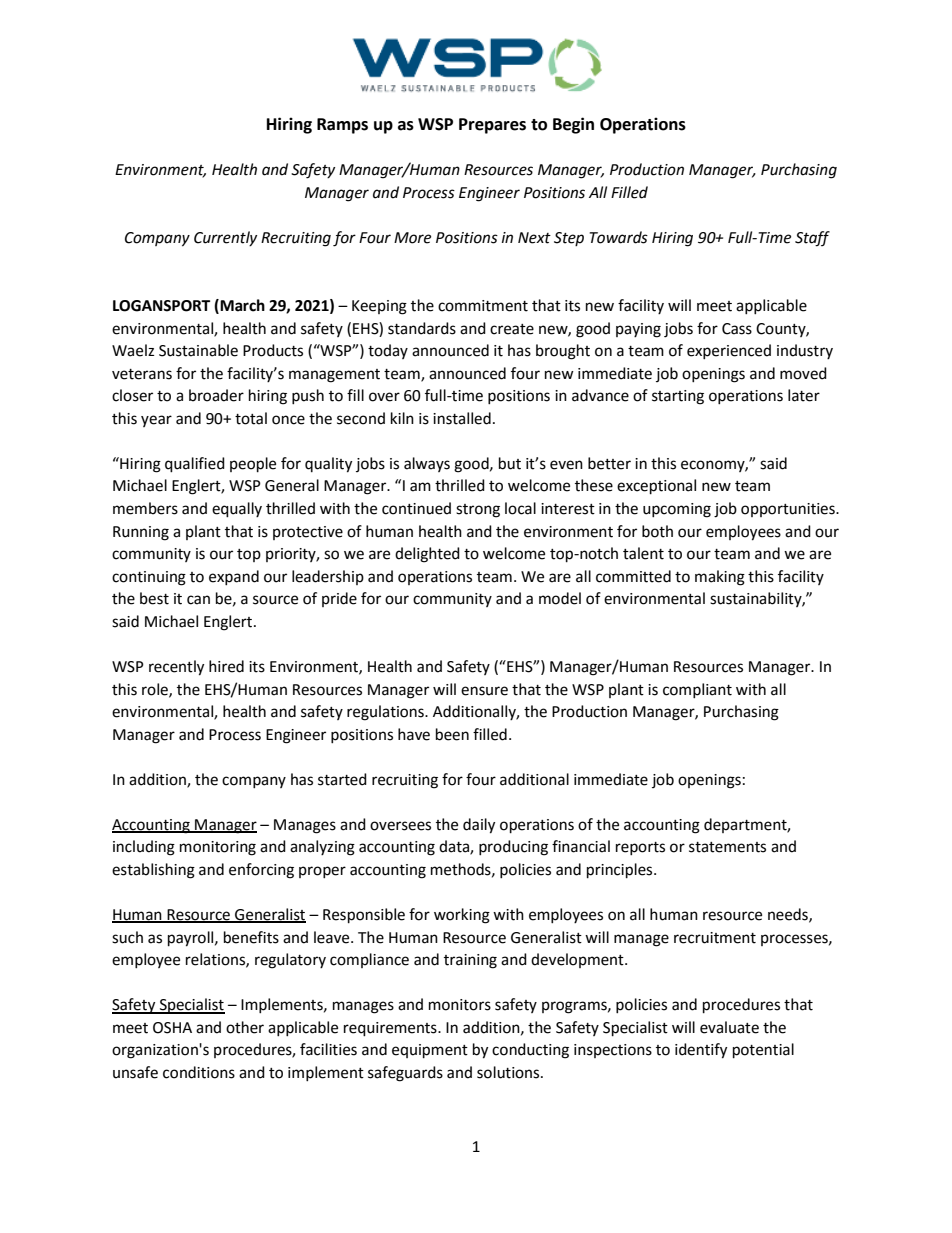 The height and width of the screenshot is (1233, 952). Describe the element at coordinates (225, 238) in the screenshot. I see `Currently` at that location.
